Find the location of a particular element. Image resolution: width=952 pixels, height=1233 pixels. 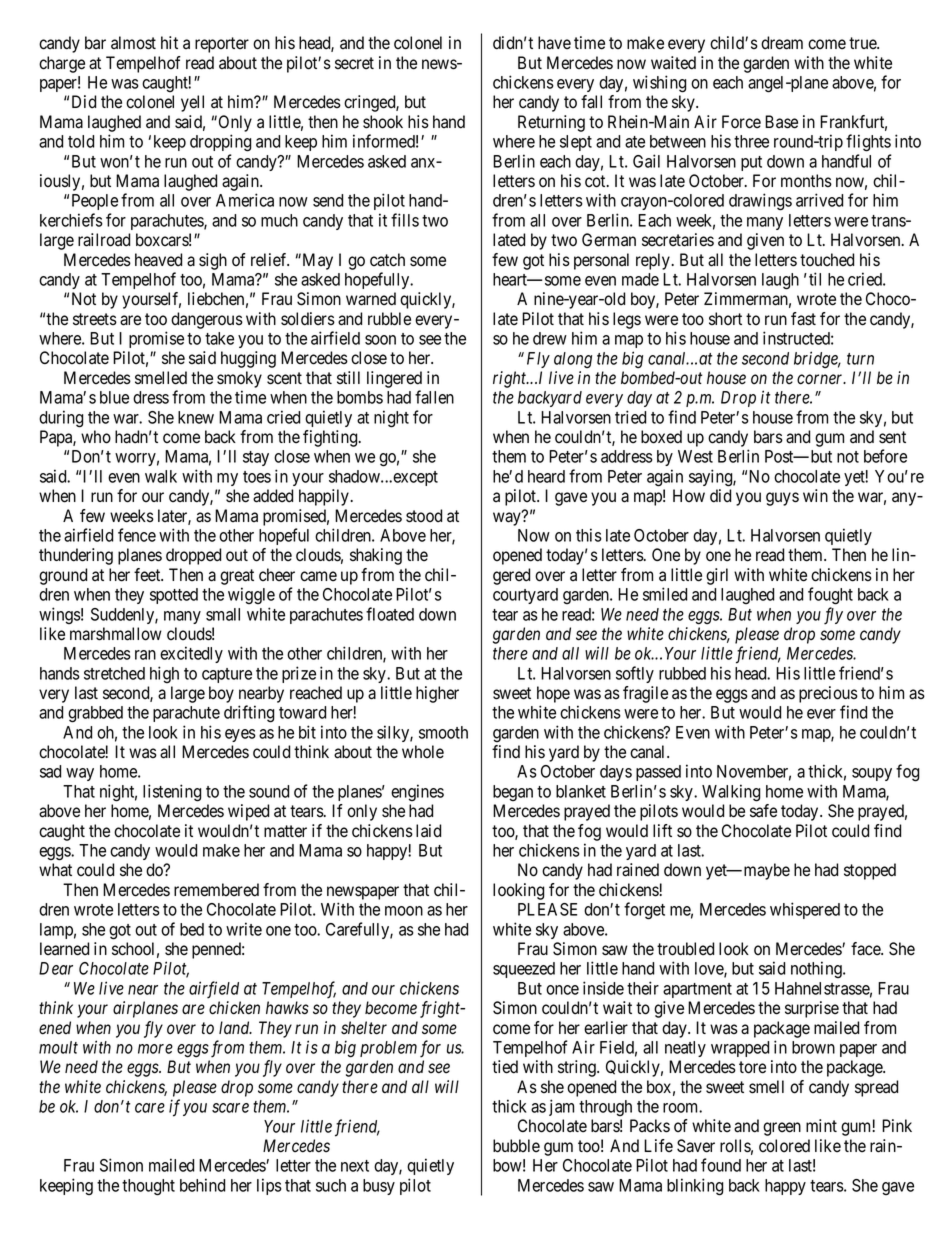

bubble is located at coordinates (516, 1146).
